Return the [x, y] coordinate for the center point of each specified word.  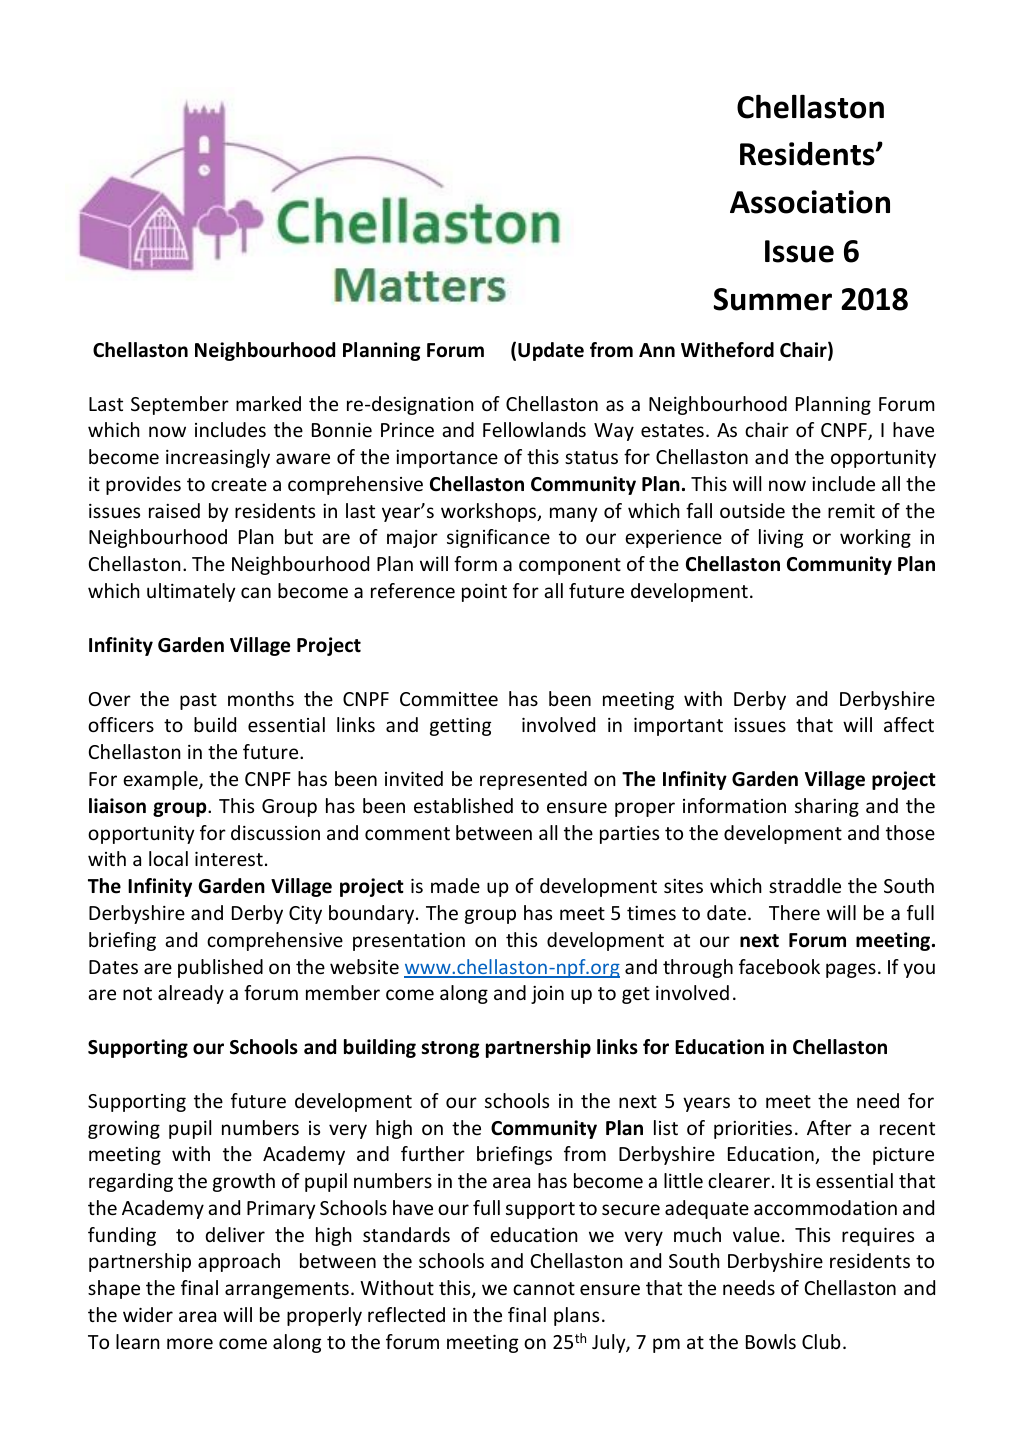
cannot [544, 1288]
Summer [773, 299]
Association [810, 202]
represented [533, 780]
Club [821, 1341]
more [190, 1343]
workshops [490, 512]
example [161, 780]
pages [851, 970]
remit [851, 511]
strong [450, 1049]
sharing [827, 807]
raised [174, 510]
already [191, 994]
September [180, 405]
